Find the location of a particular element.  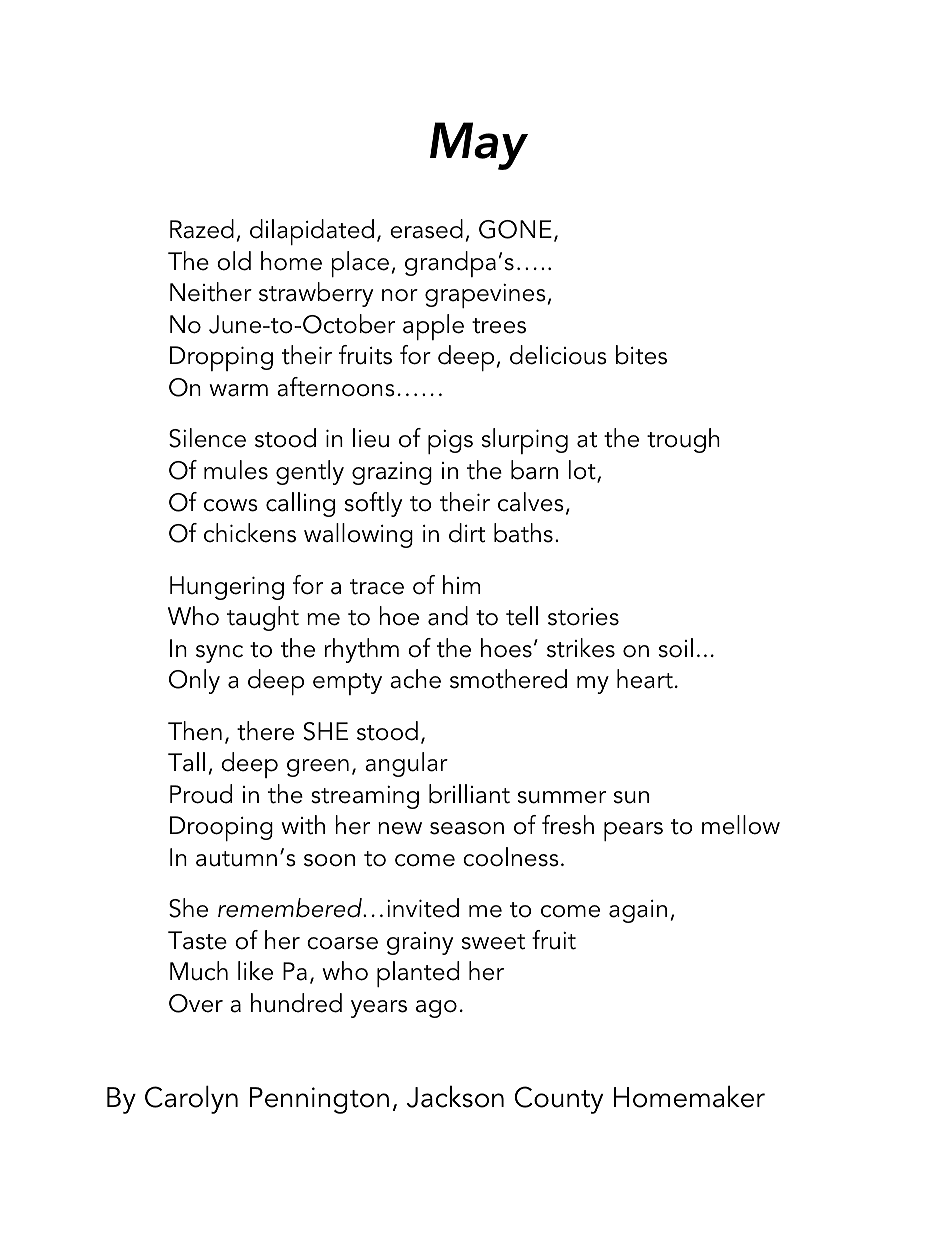

County is located at coordinates (559, 1100).
